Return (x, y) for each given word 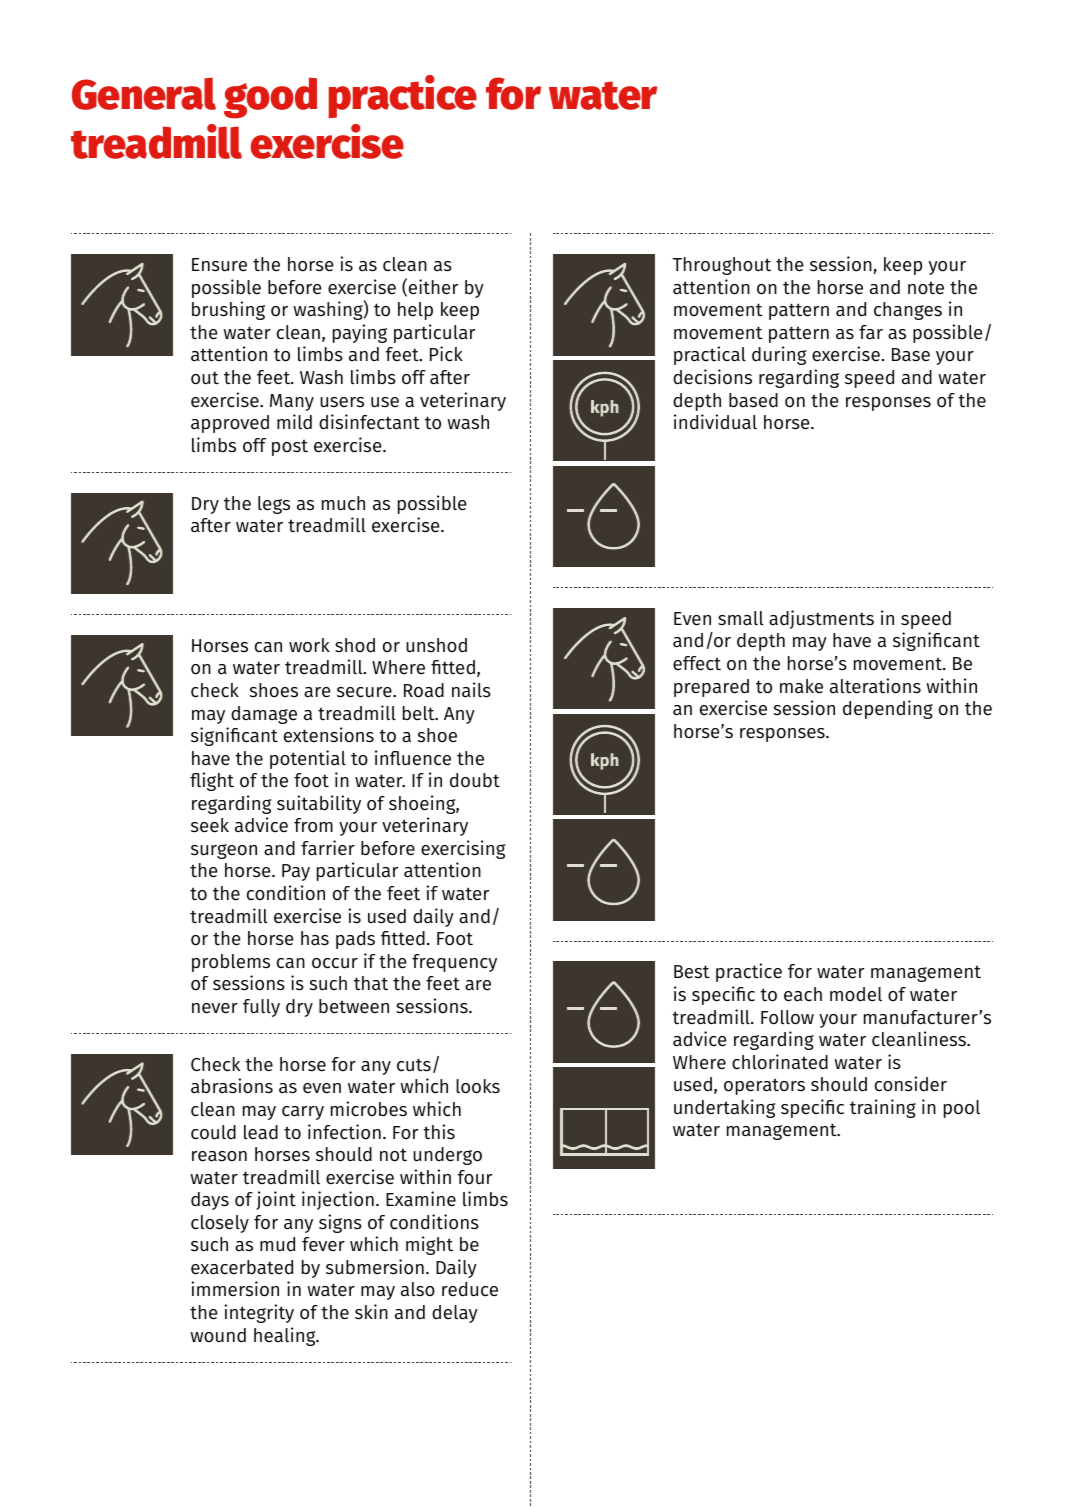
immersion (235, 1289)
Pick (446, 354)
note (926, 288)
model (856, 994)
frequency (454, 963)
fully (261, 1008)
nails (471, 690)
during (779, 355)
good (270, 98)
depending (888, 709)
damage (264, 715)
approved (230, 424)
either (433, 287)
